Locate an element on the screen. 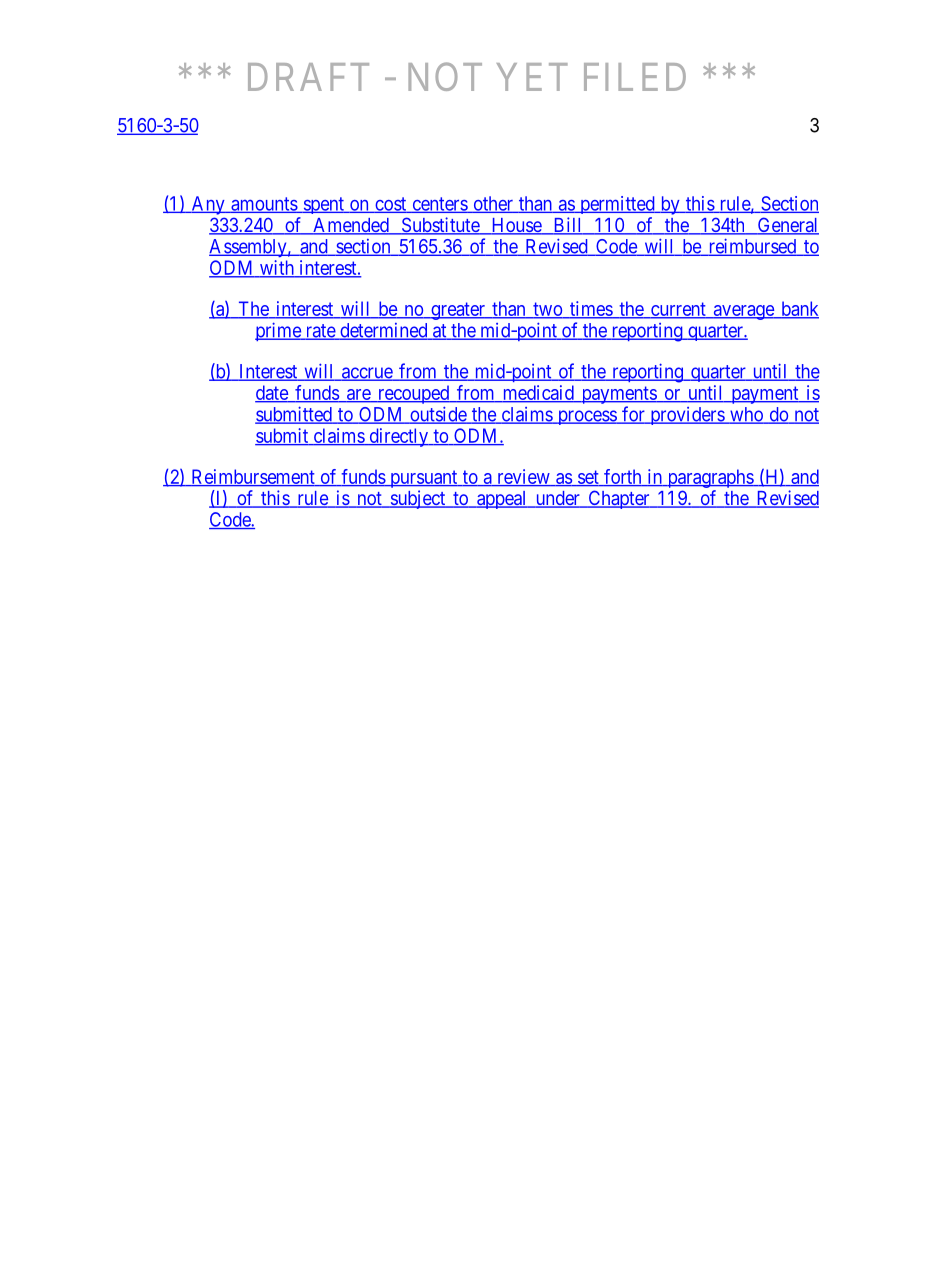 Image resolution: width=936 pixels, height=1288 pixels. two is located at coordinates (547, 310).
